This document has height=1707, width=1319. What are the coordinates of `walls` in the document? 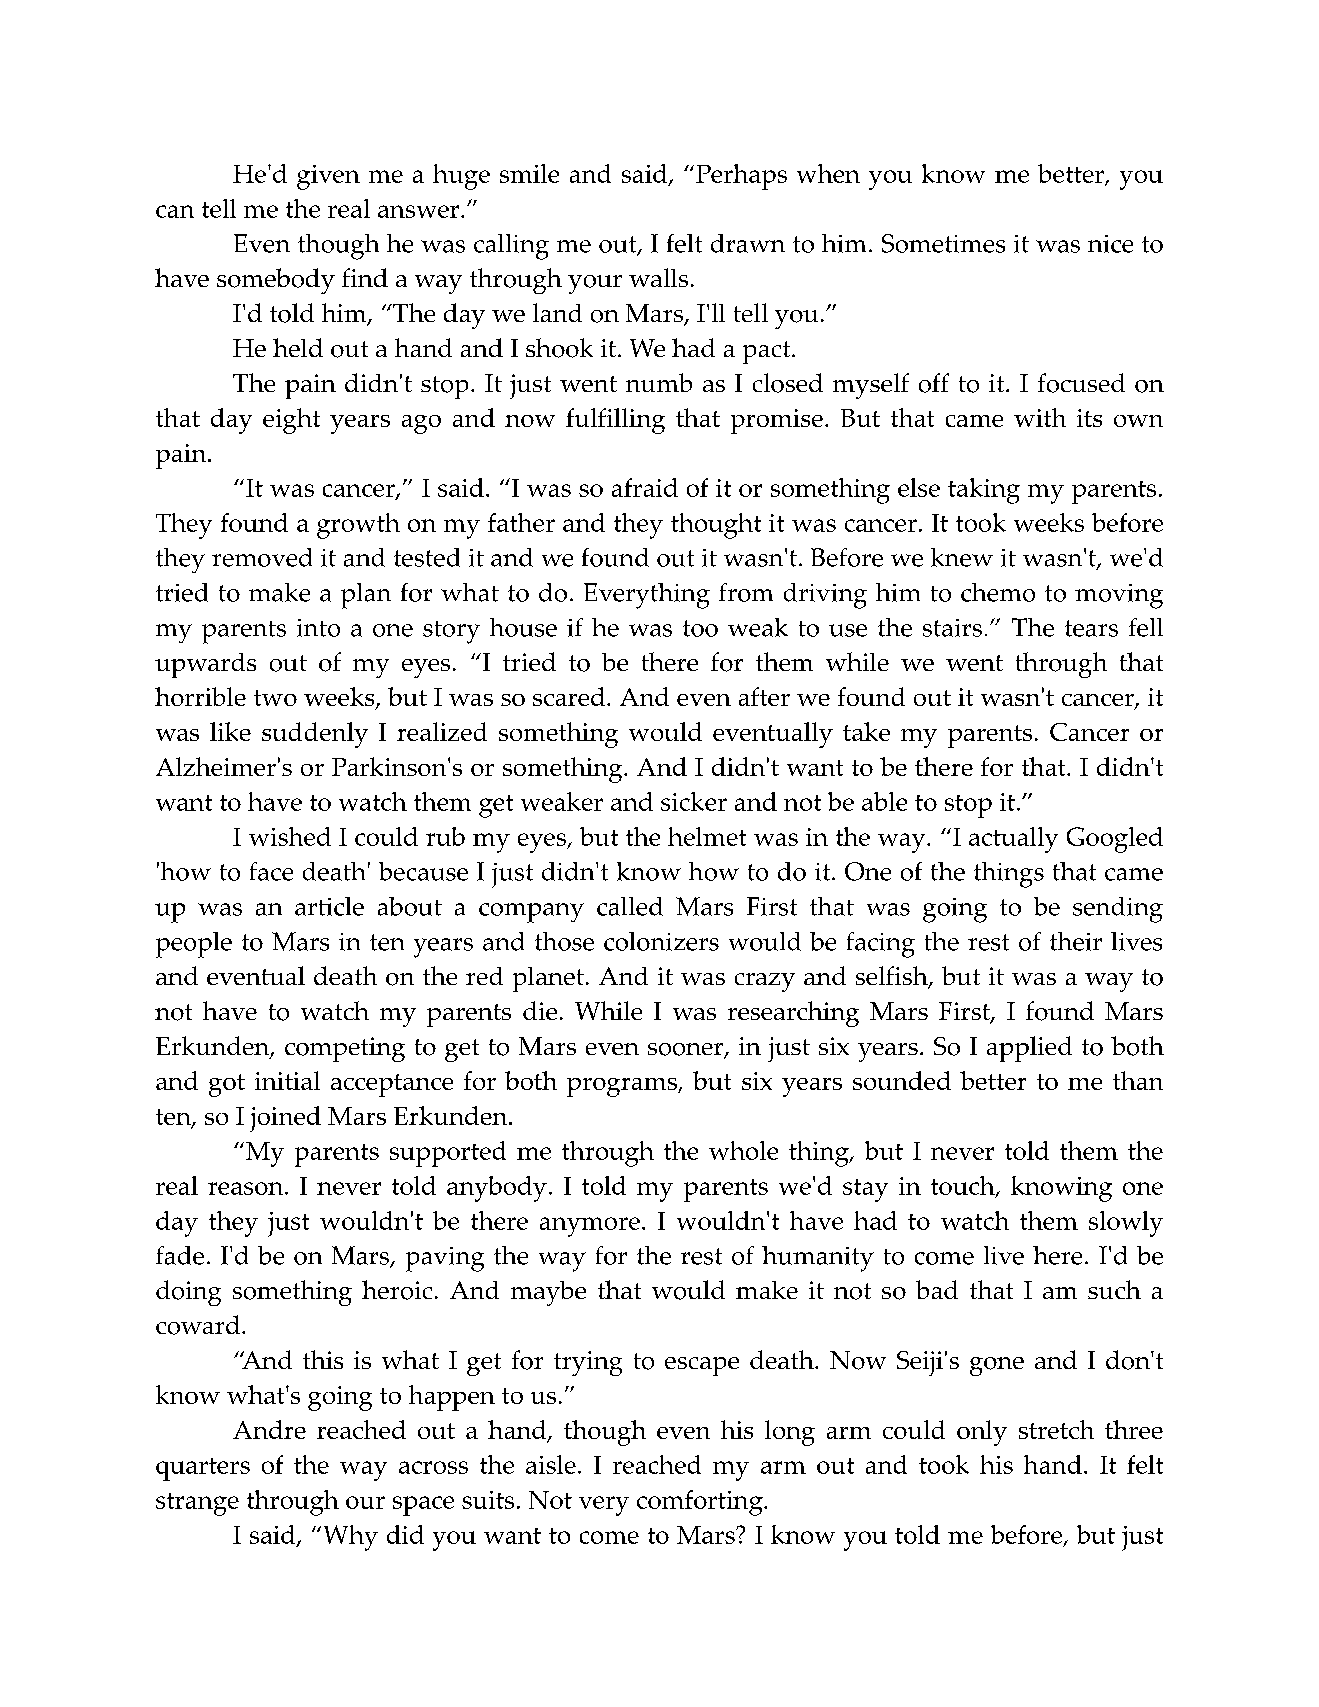 It's located at (658, 277).
